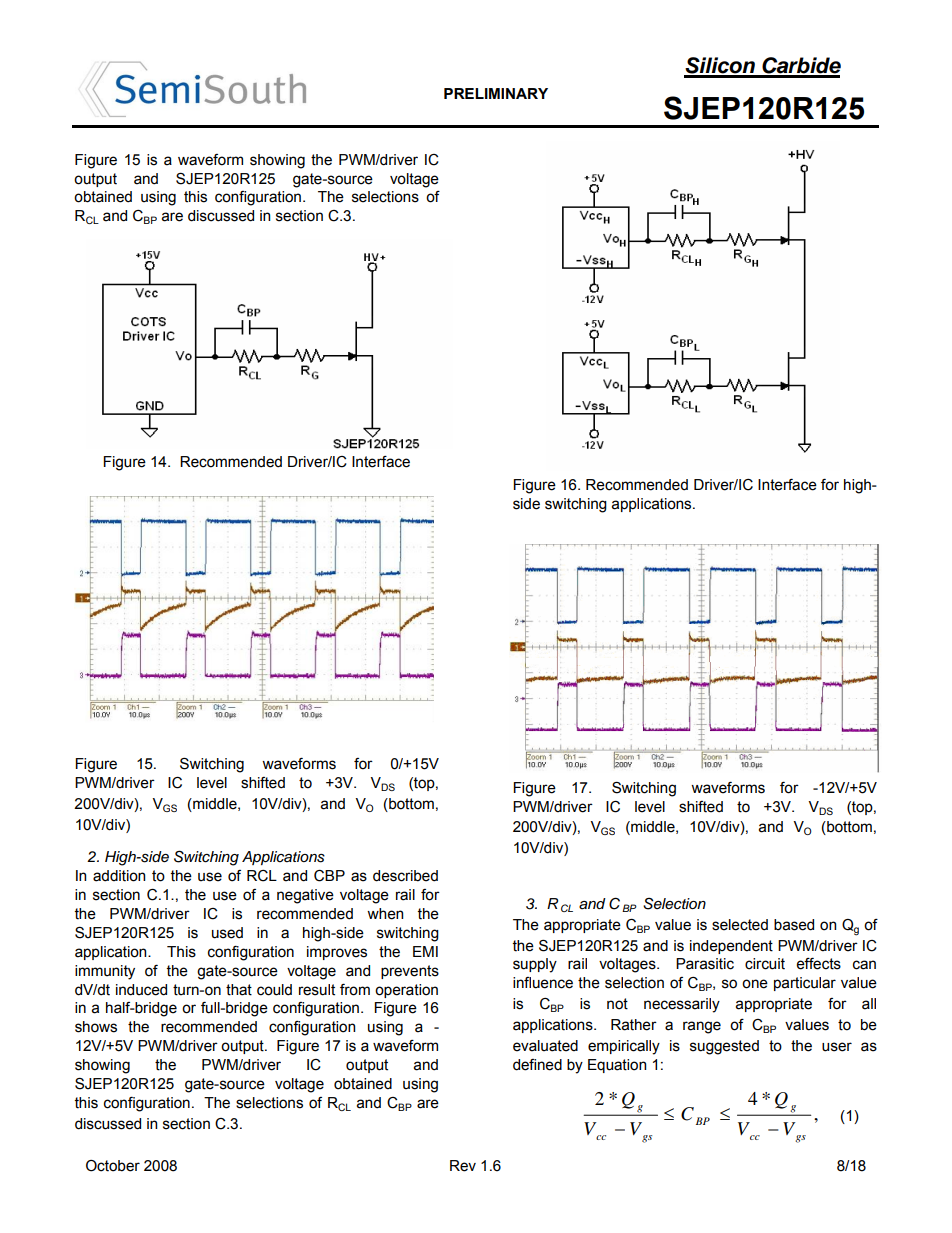 This screenshot has height=1233, width=952. Describe the element at coordinates (119, 876) in the screenshot. I see `addition` at that location.
